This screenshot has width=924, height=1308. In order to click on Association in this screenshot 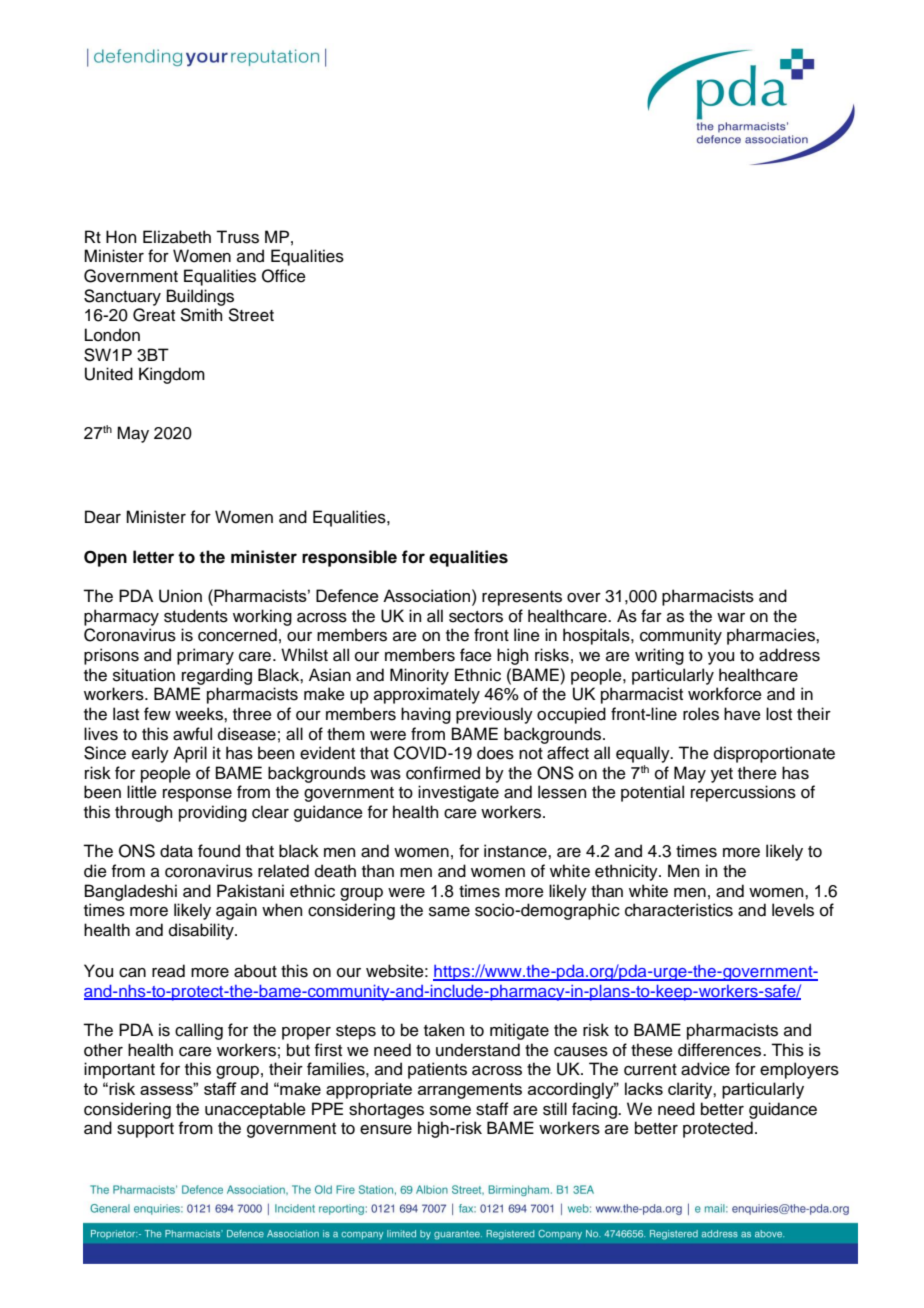, I will do `click(428, 595)`.
